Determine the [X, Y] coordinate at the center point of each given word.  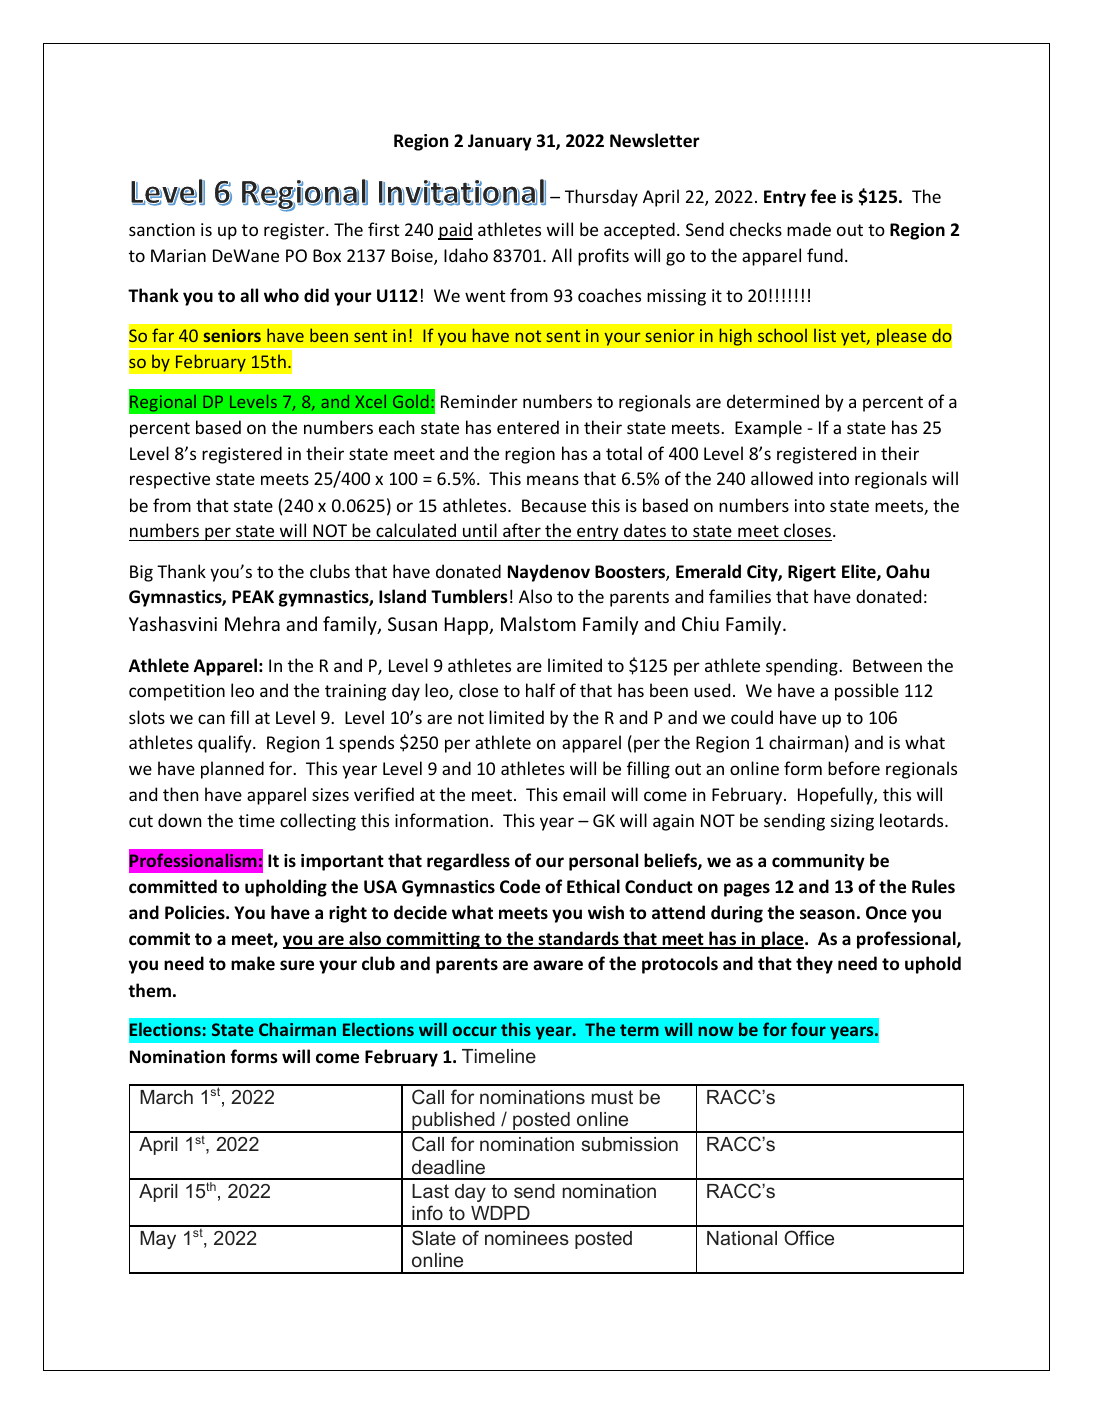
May [158, 1240]
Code [520, 886]
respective [170, 480]
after [522, 530]
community [818, 862]
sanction [162, 229]
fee [823, 196]
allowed [782, 478]
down [179, 820]
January [500, 142]
